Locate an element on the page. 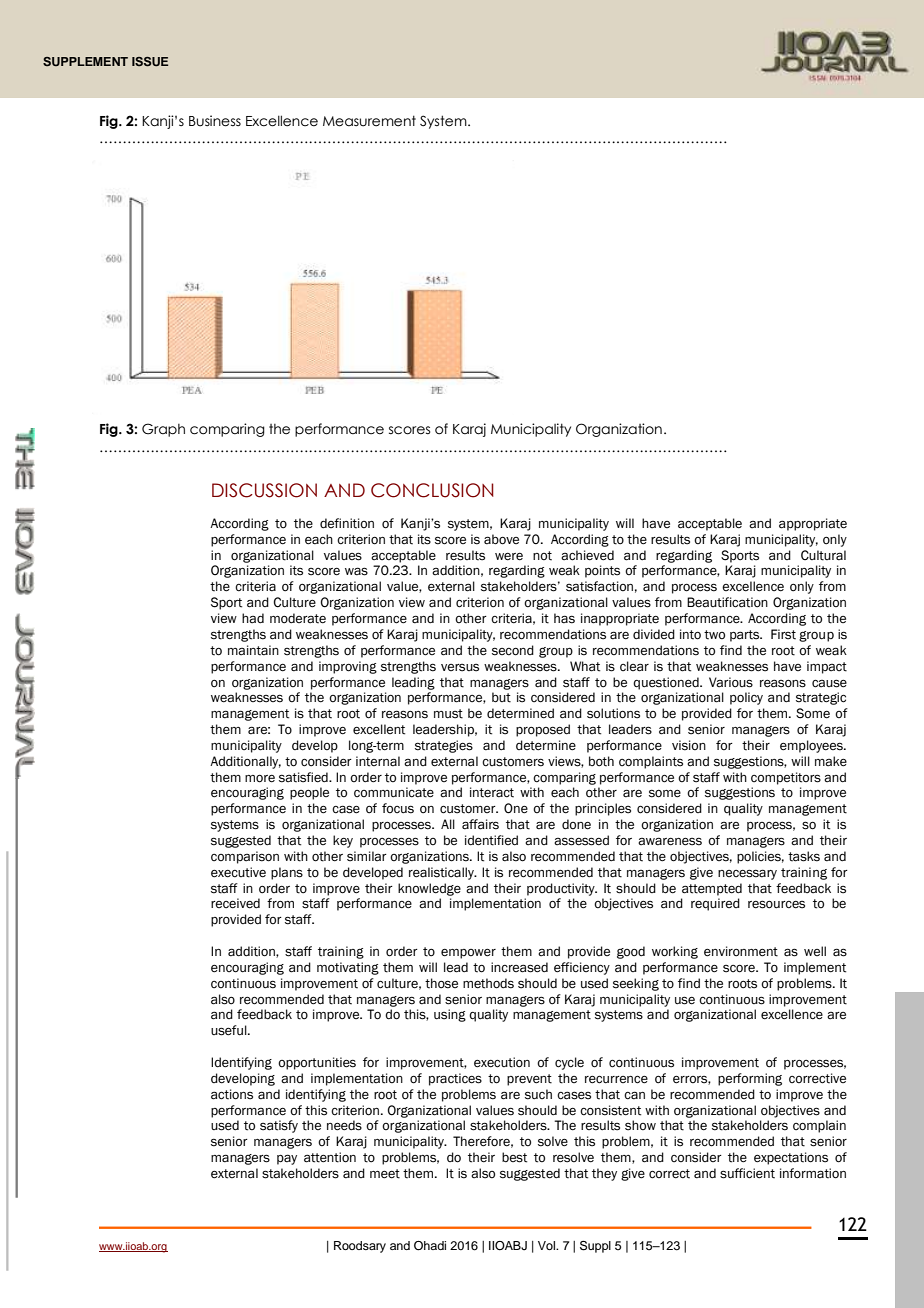  second is located at coordinates (513, 650).
